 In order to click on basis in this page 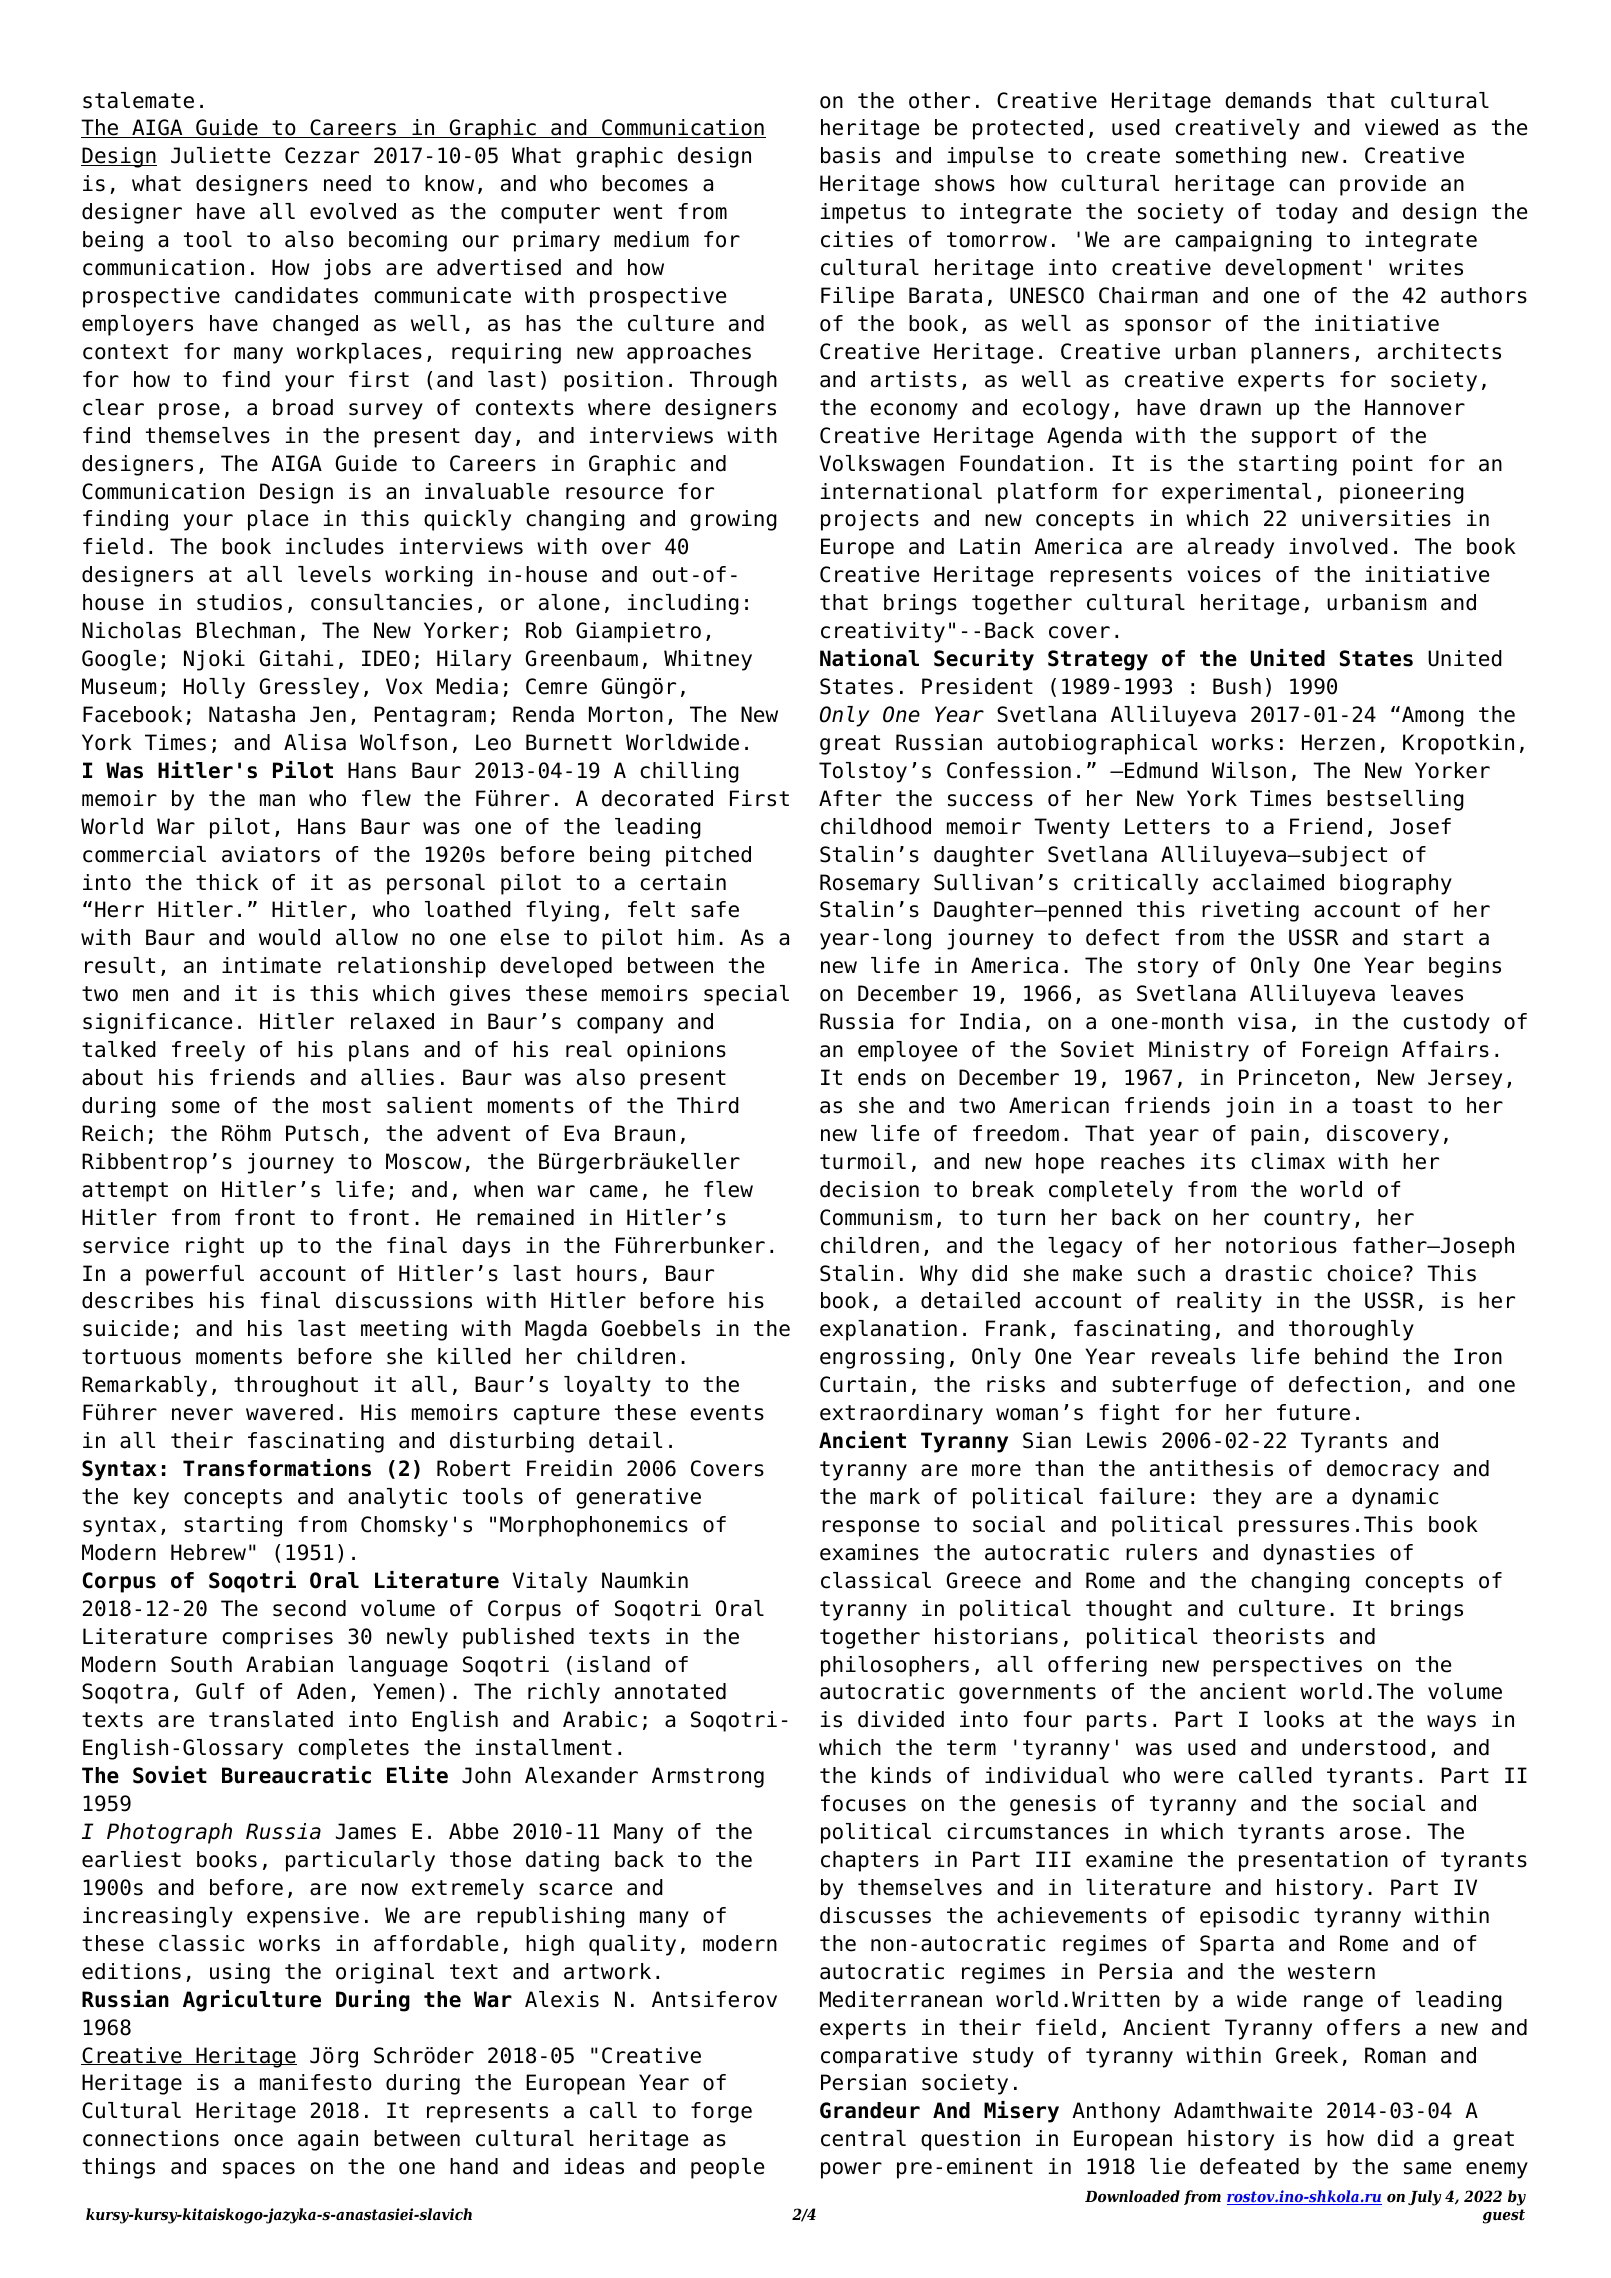, I will do `click(850, 155)`.
